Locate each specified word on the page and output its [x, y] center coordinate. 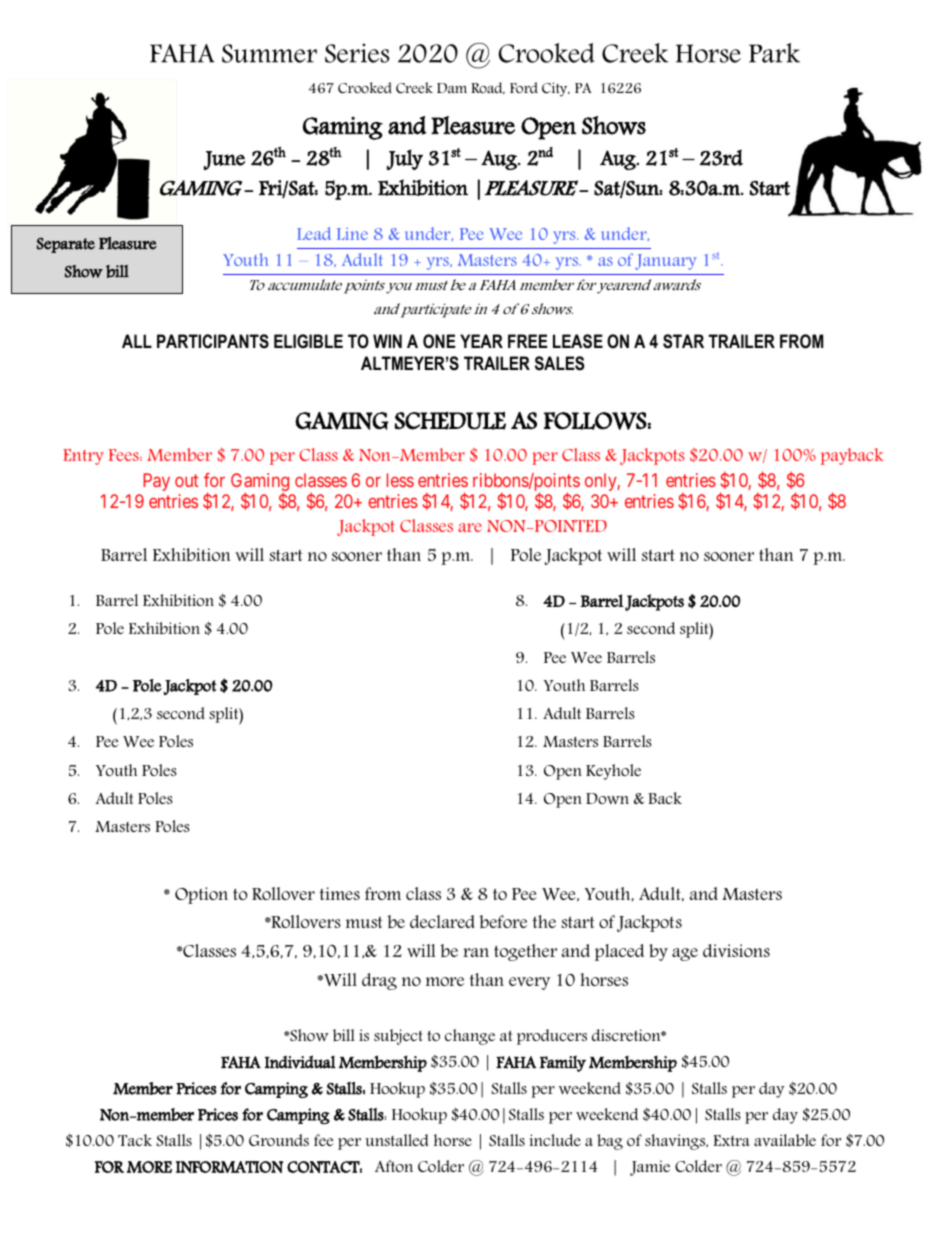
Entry [83, 457]
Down [607, 799]
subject [398, 1037]
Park [774, 53]
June [224, 160]
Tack [135, 1140]
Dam [452, 88]
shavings [676, 1142]
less [400, 480]
